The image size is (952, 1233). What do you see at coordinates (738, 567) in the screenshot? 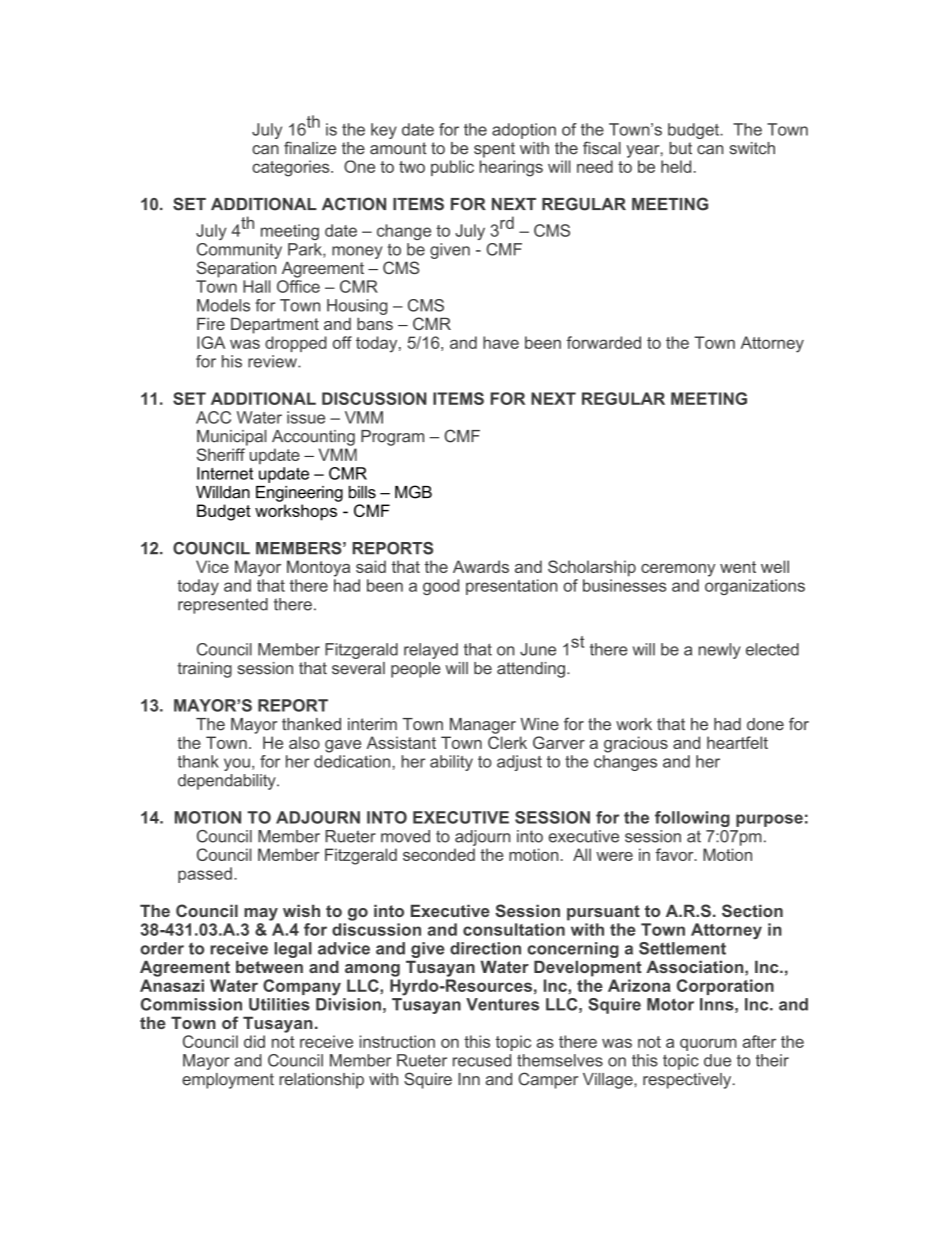
I see `went` at bounding box center [738, 567].
